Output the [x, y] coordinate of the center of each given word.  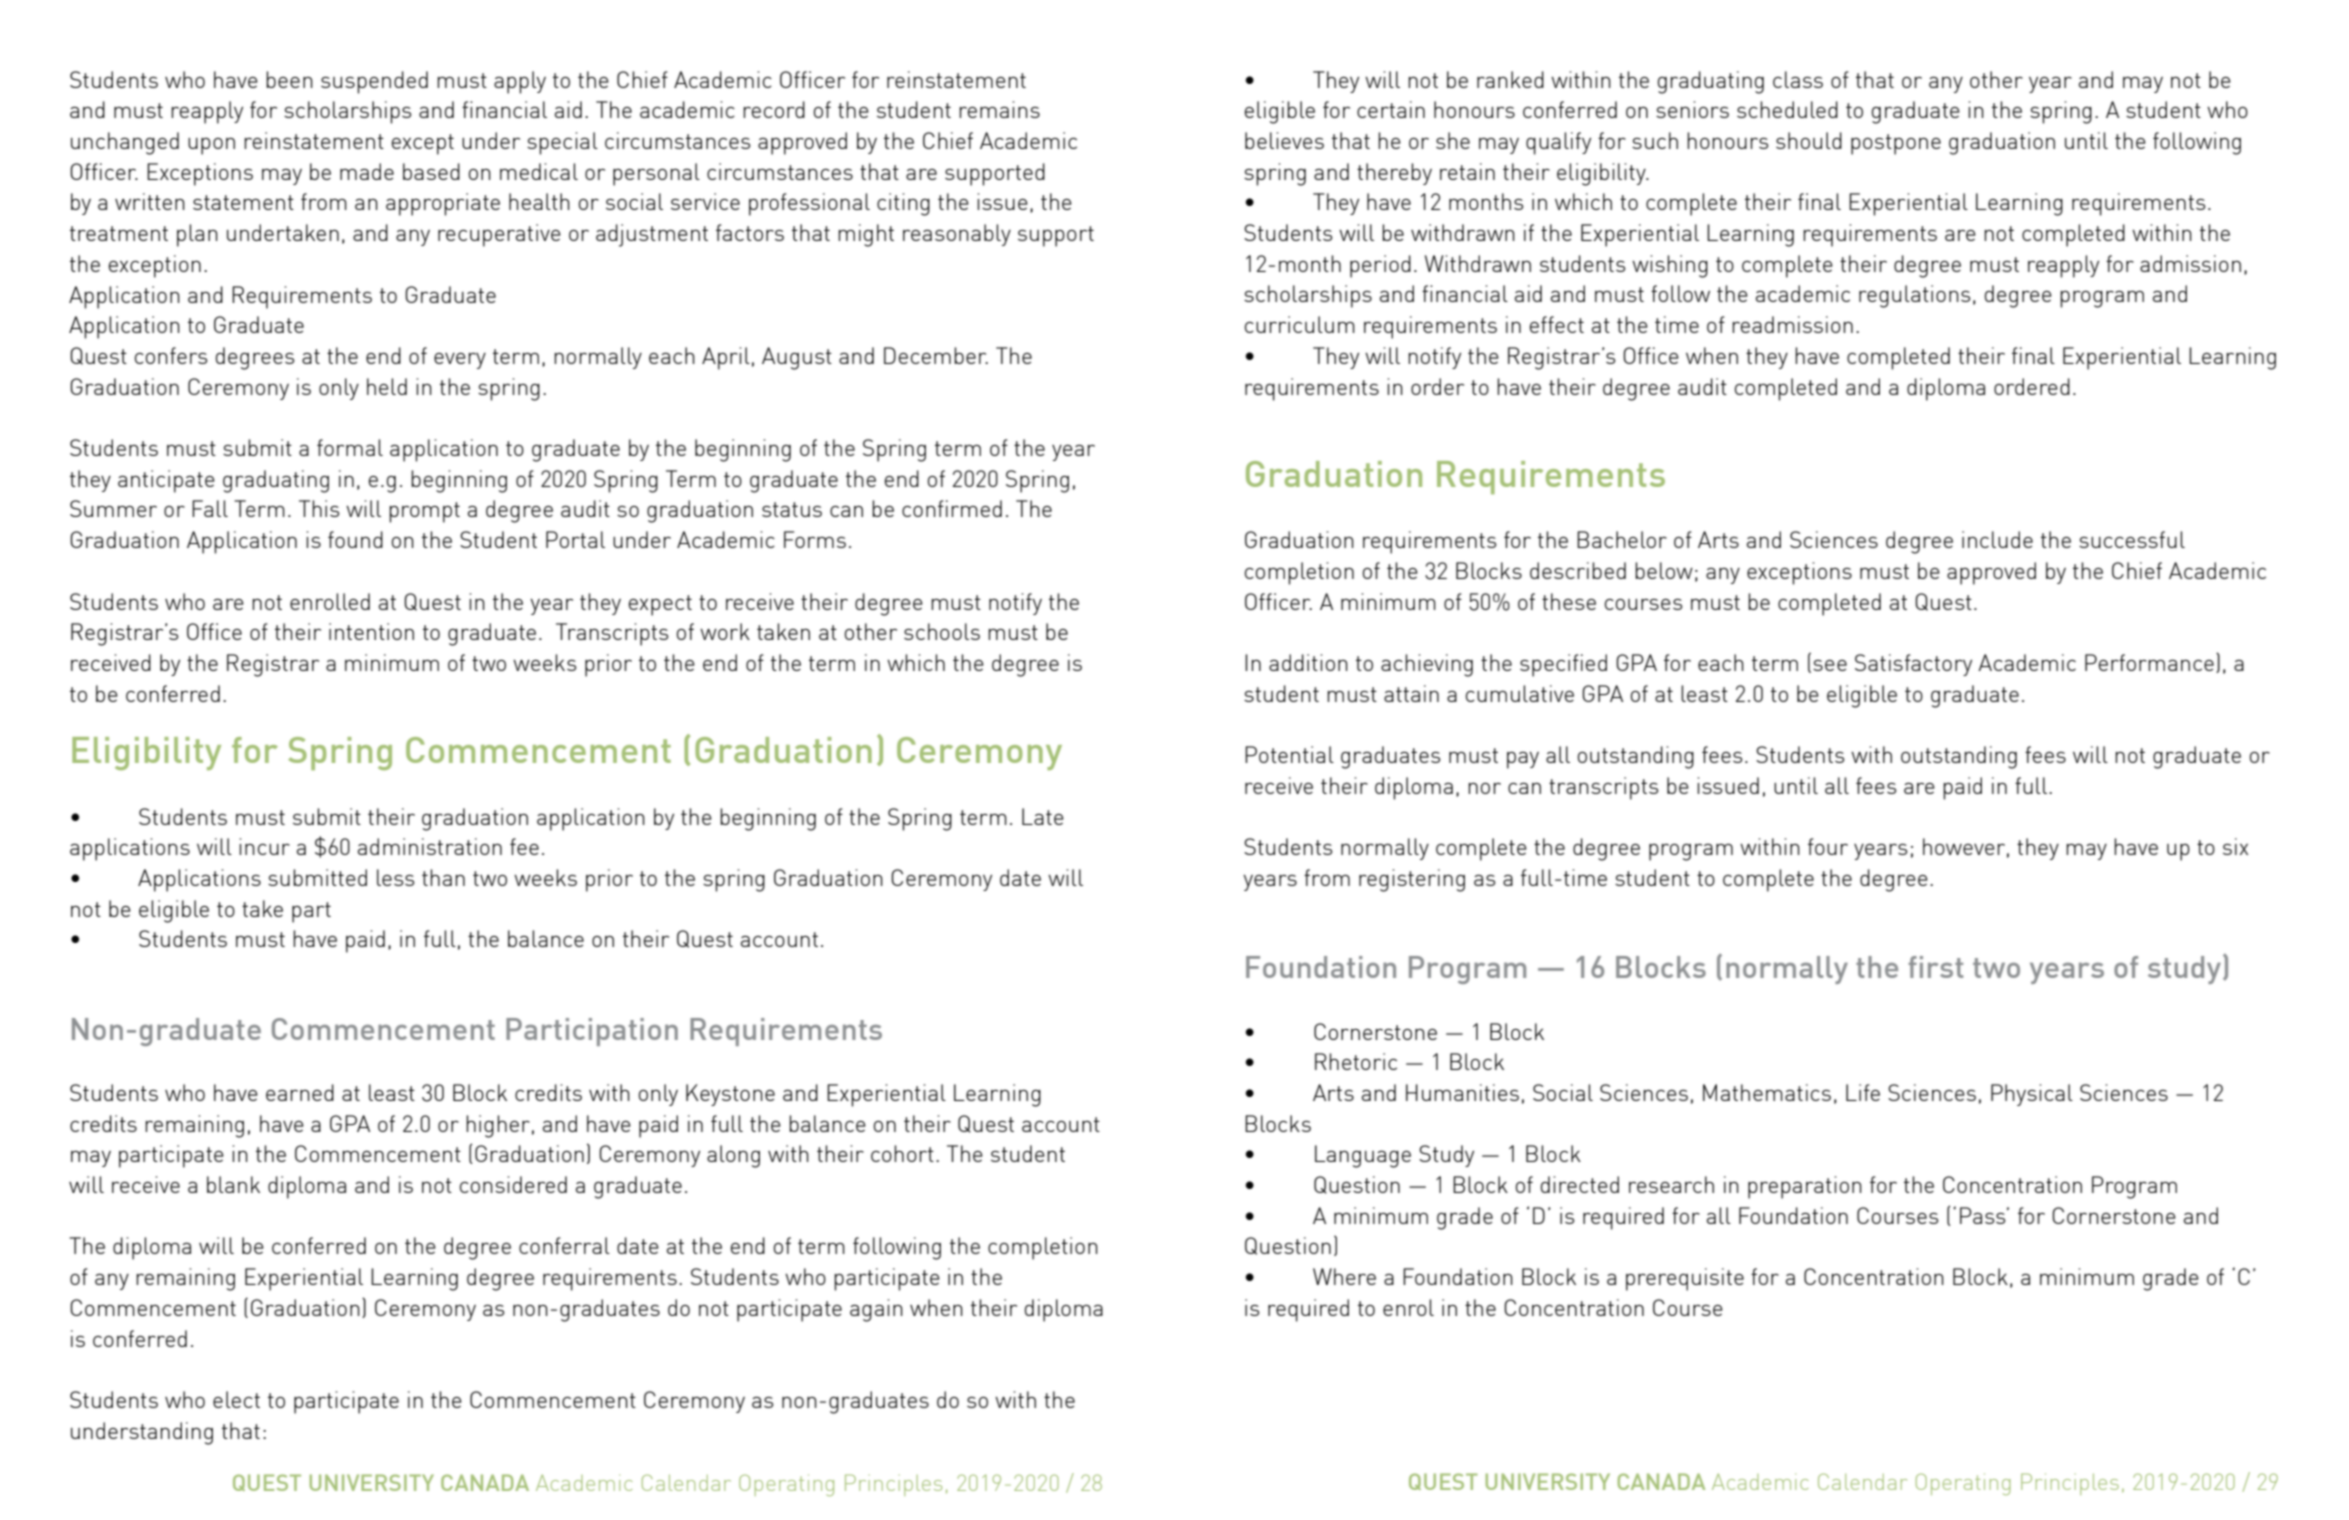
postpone [1896, 144]
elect [236, 1399]
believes [1284, 140]
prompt [424, 512]
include [1997, 539]
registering [1412, 880]
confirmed [952, 508]
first [1935, 967]
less [395, 877]
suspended [374, 82]
